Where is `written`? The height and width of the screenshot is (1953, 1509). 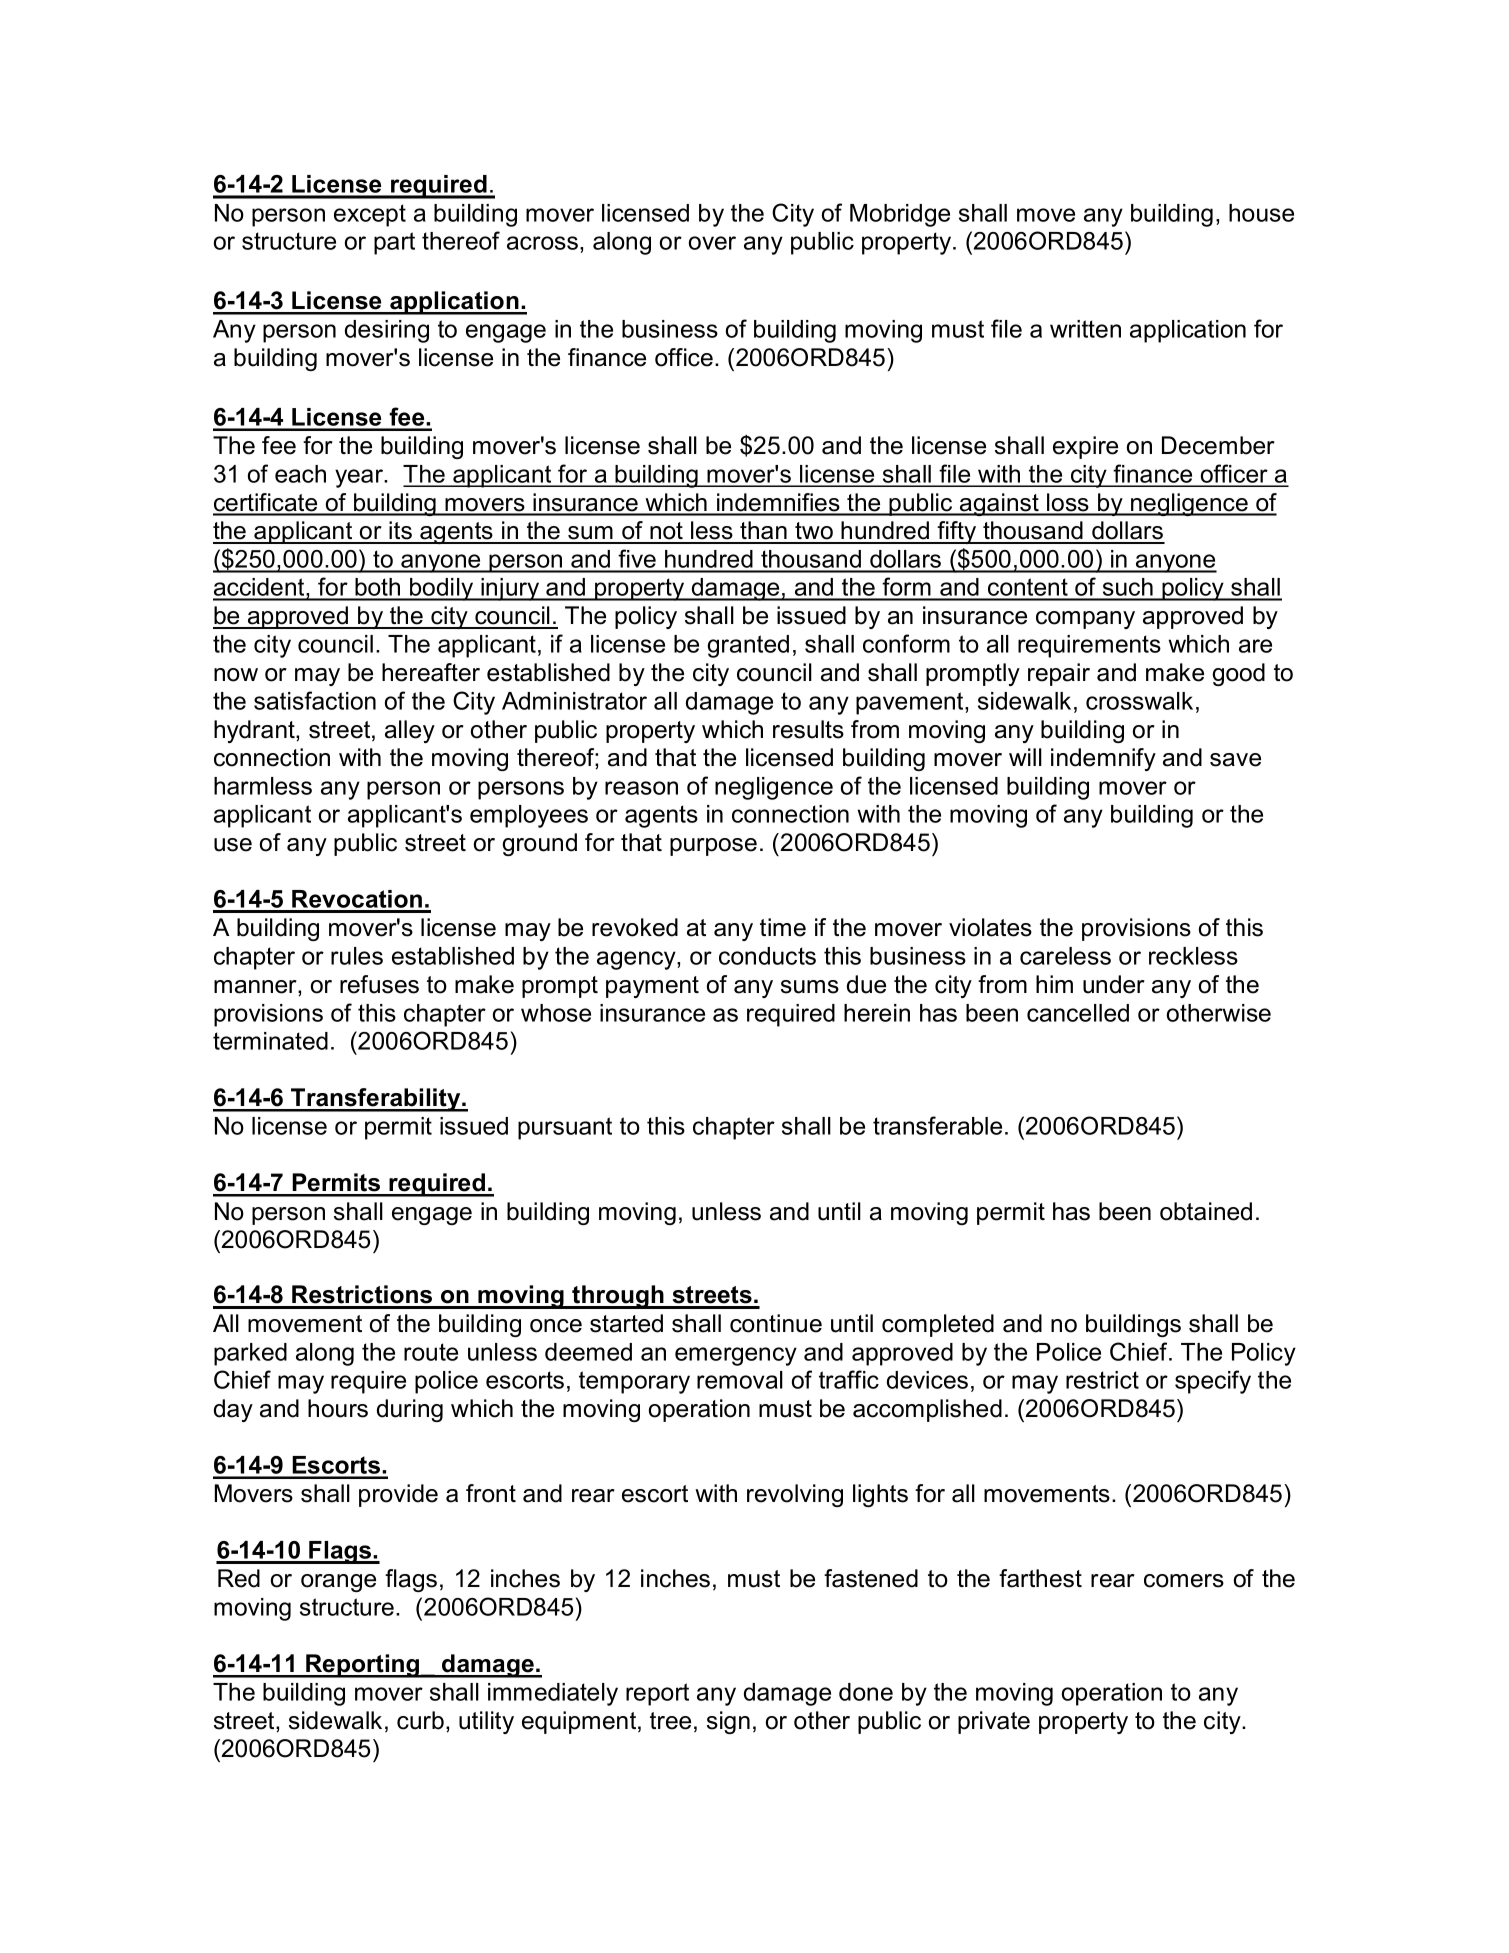 written is located at coordinates (1085, 329).
